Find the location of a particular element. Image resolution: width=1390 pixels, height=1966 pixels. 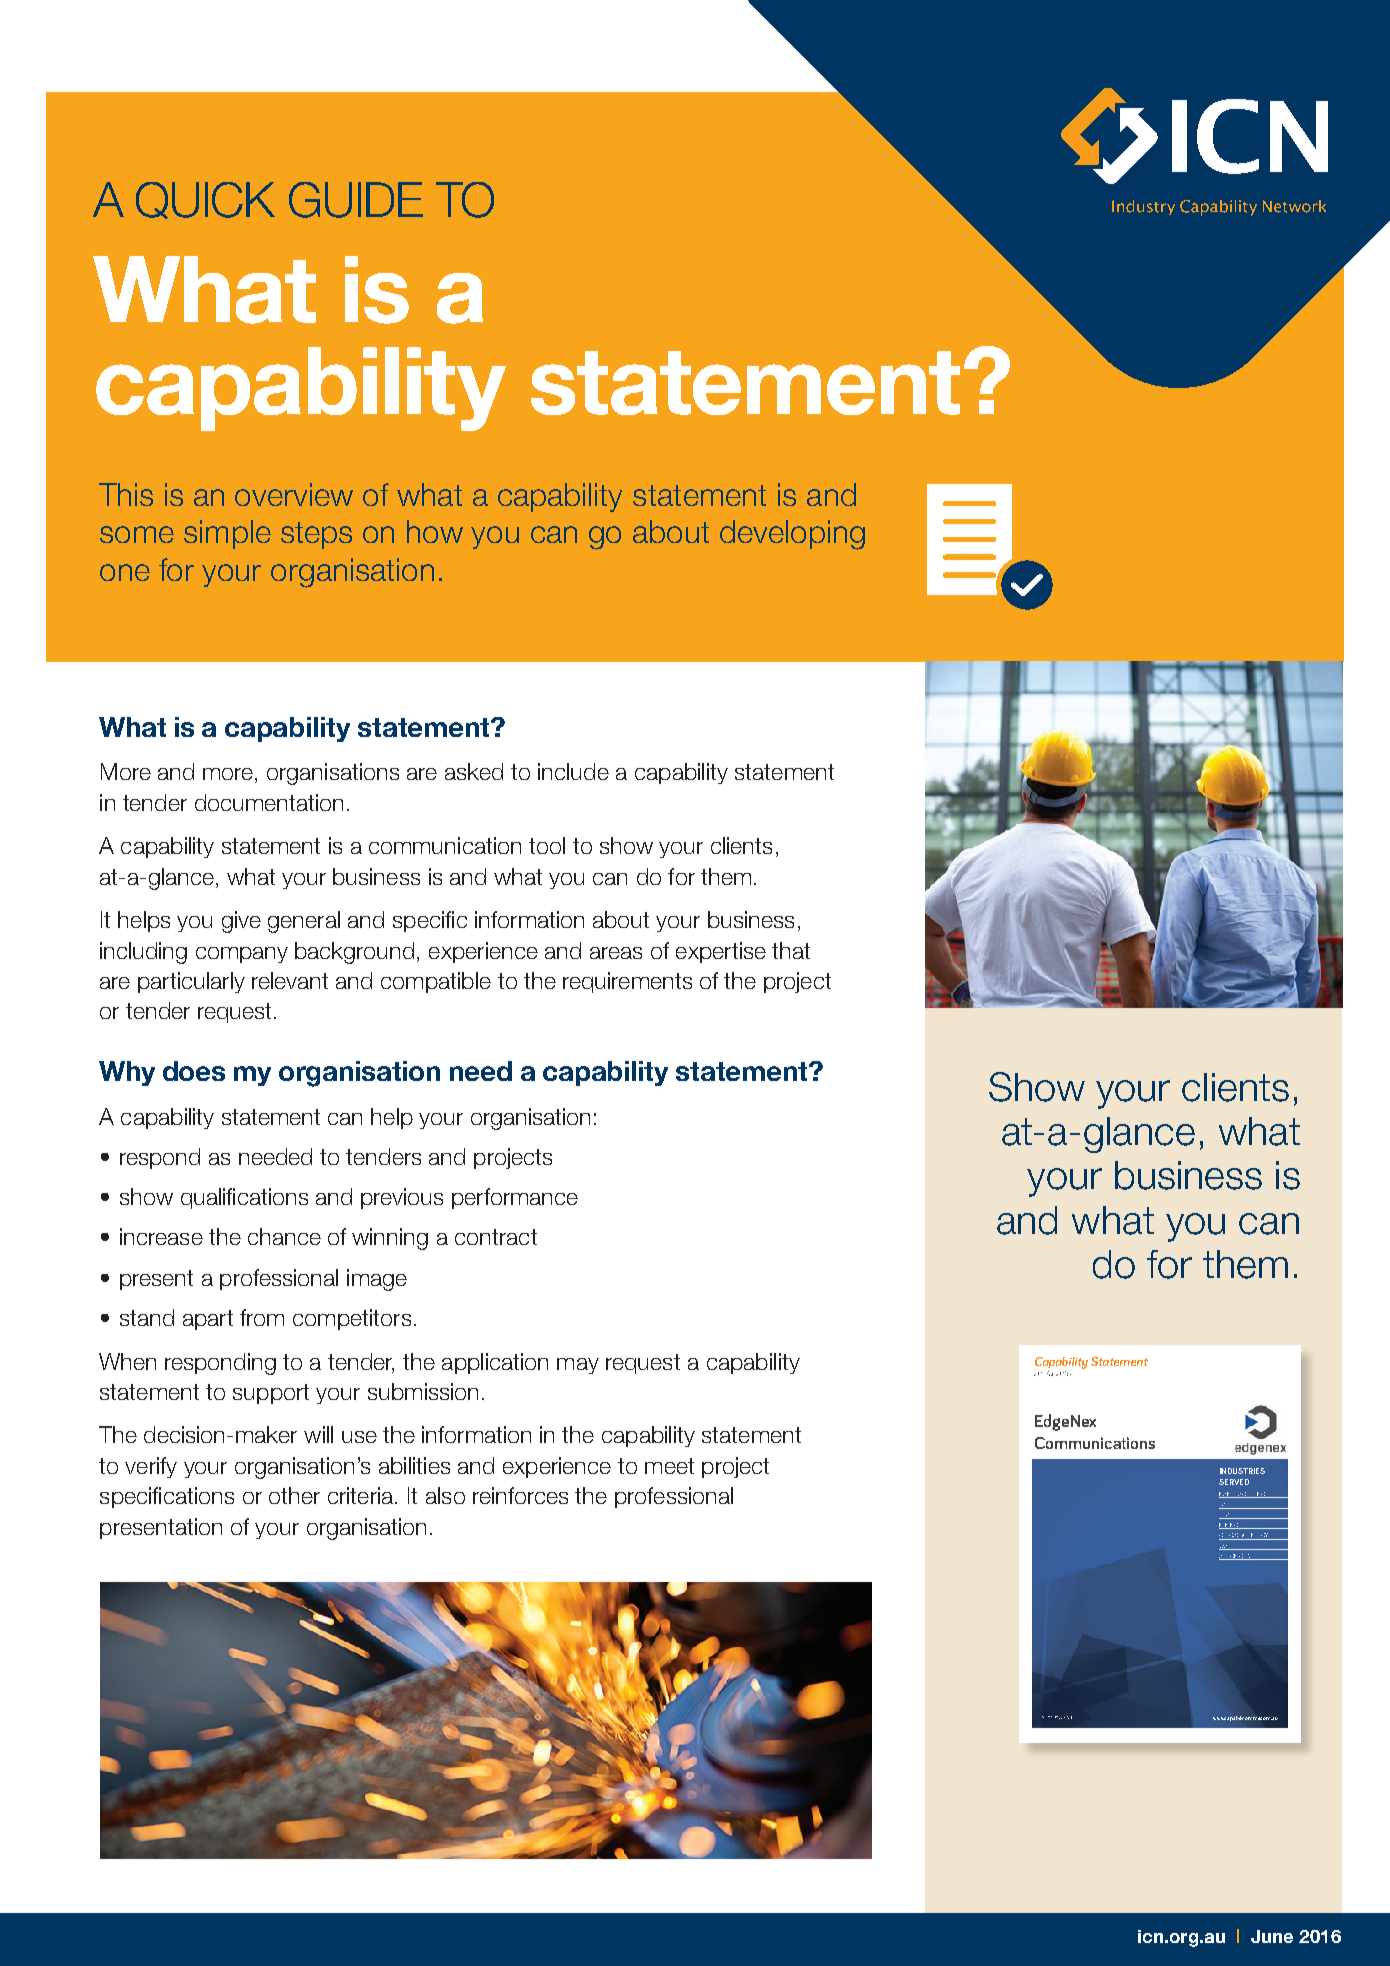

QUICK is located at coordinates (205, 200).
